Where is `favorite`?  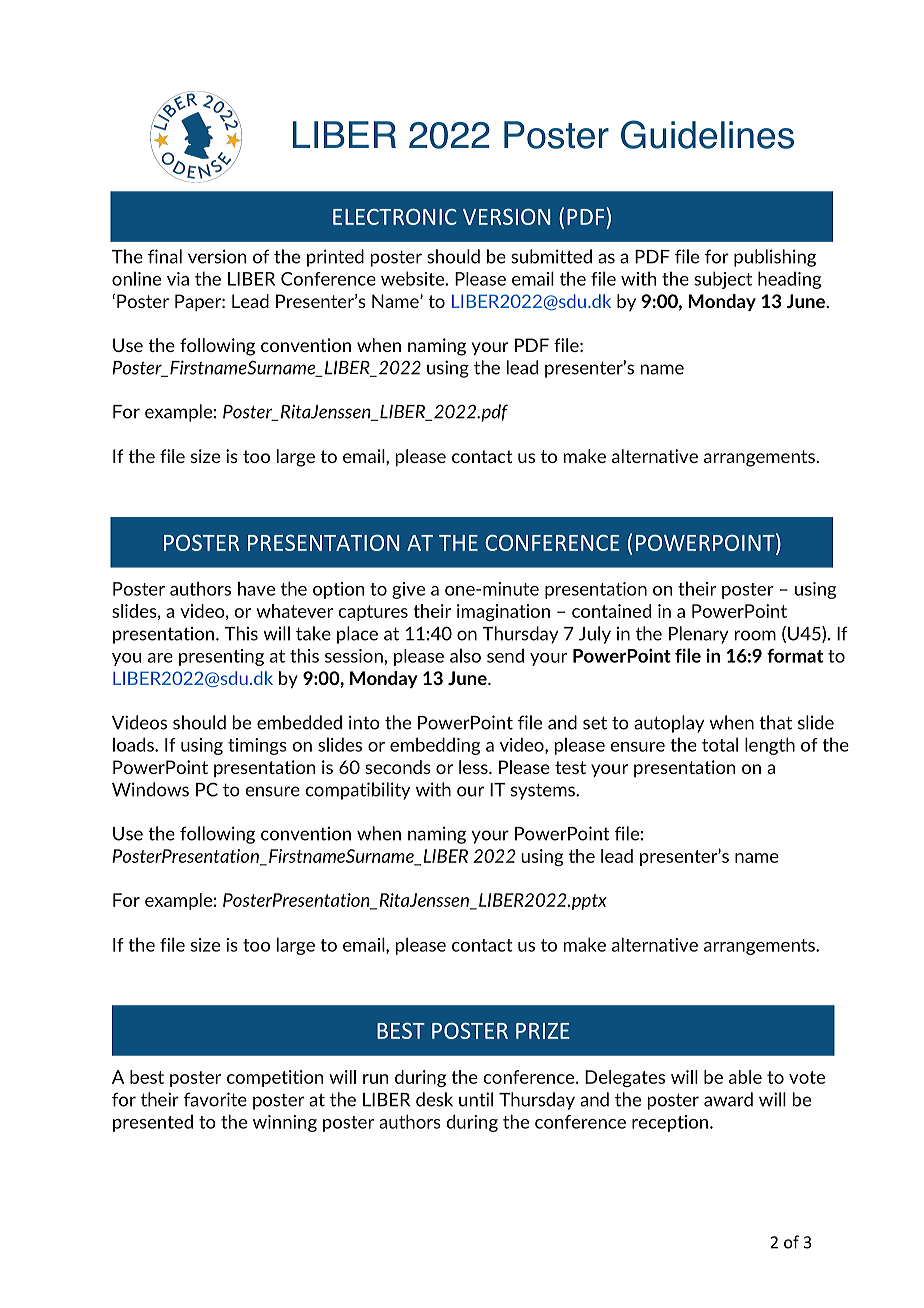 favorite is located at coordinates (215, 1099).
